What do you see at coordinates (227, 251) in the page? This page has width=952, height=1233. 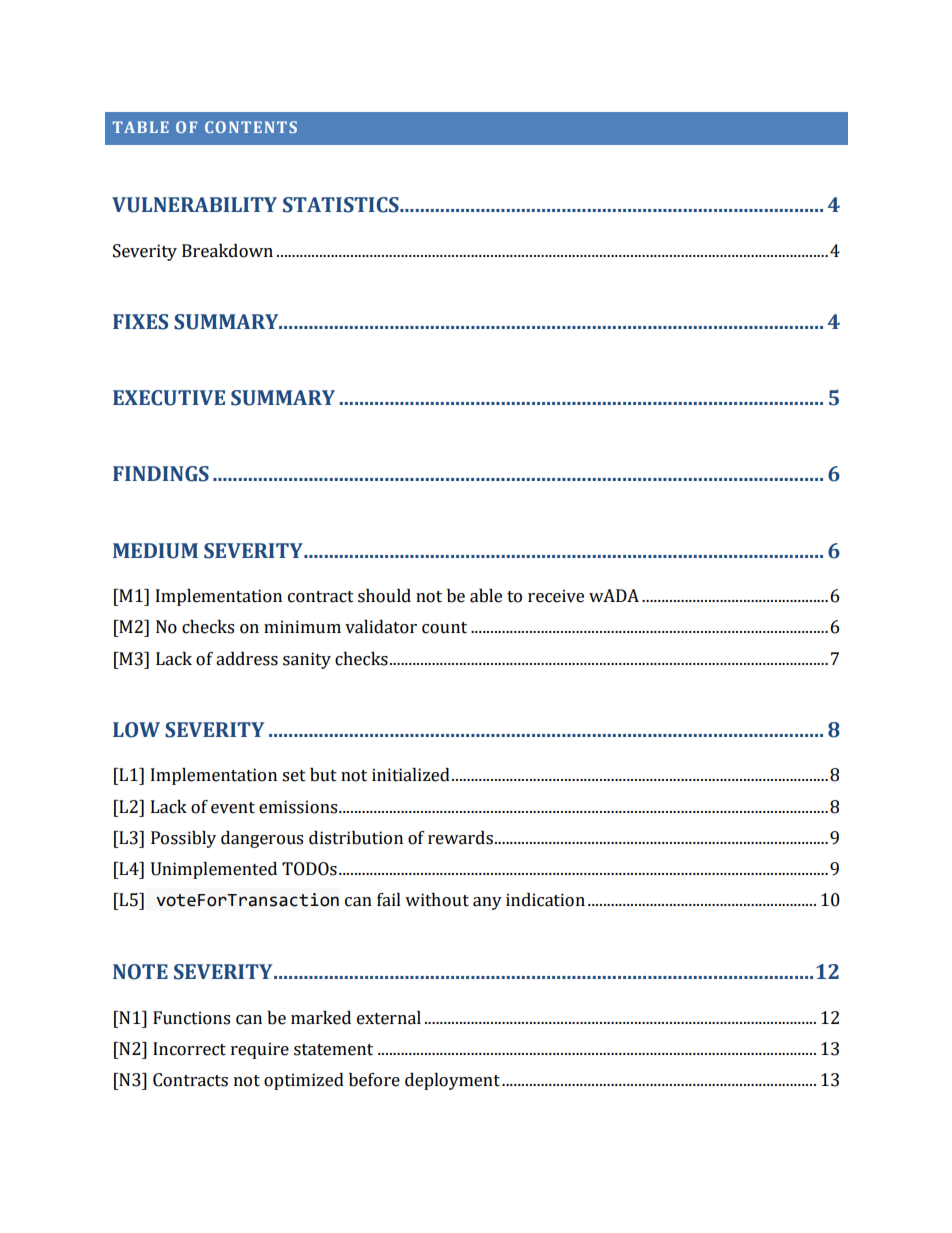 I see `Breakdown` at bounding box center [227, 251].
